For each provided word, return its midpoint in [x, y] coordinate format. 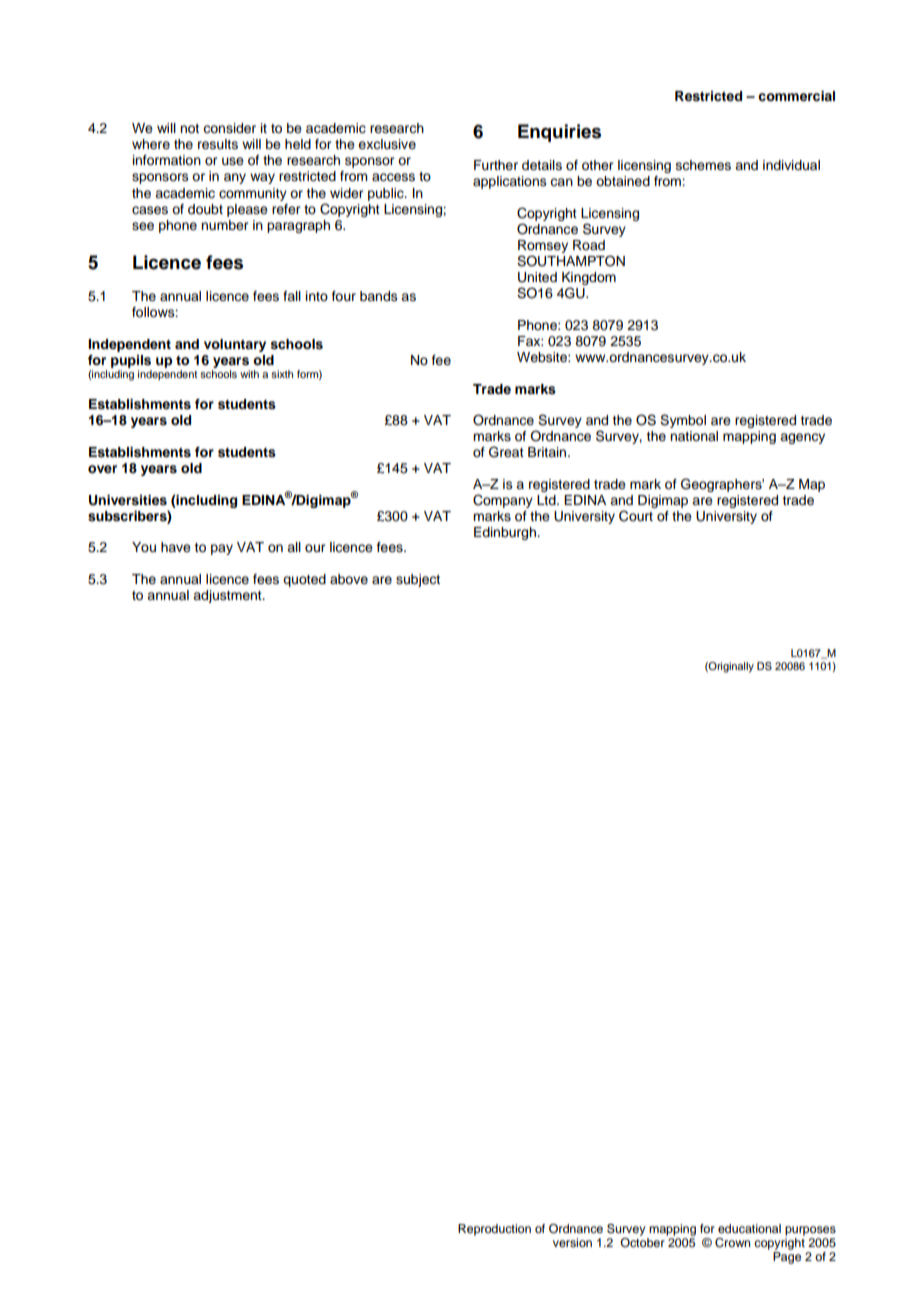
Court [636, 516]
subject [418, 580]
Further [496, 165]
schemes [703, 165]
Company [503, 501]
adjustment [228, 596]
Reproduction [494, 1230]
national [694, 436]
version [572, 1242]
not [189, 128]
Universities [128, 500]
